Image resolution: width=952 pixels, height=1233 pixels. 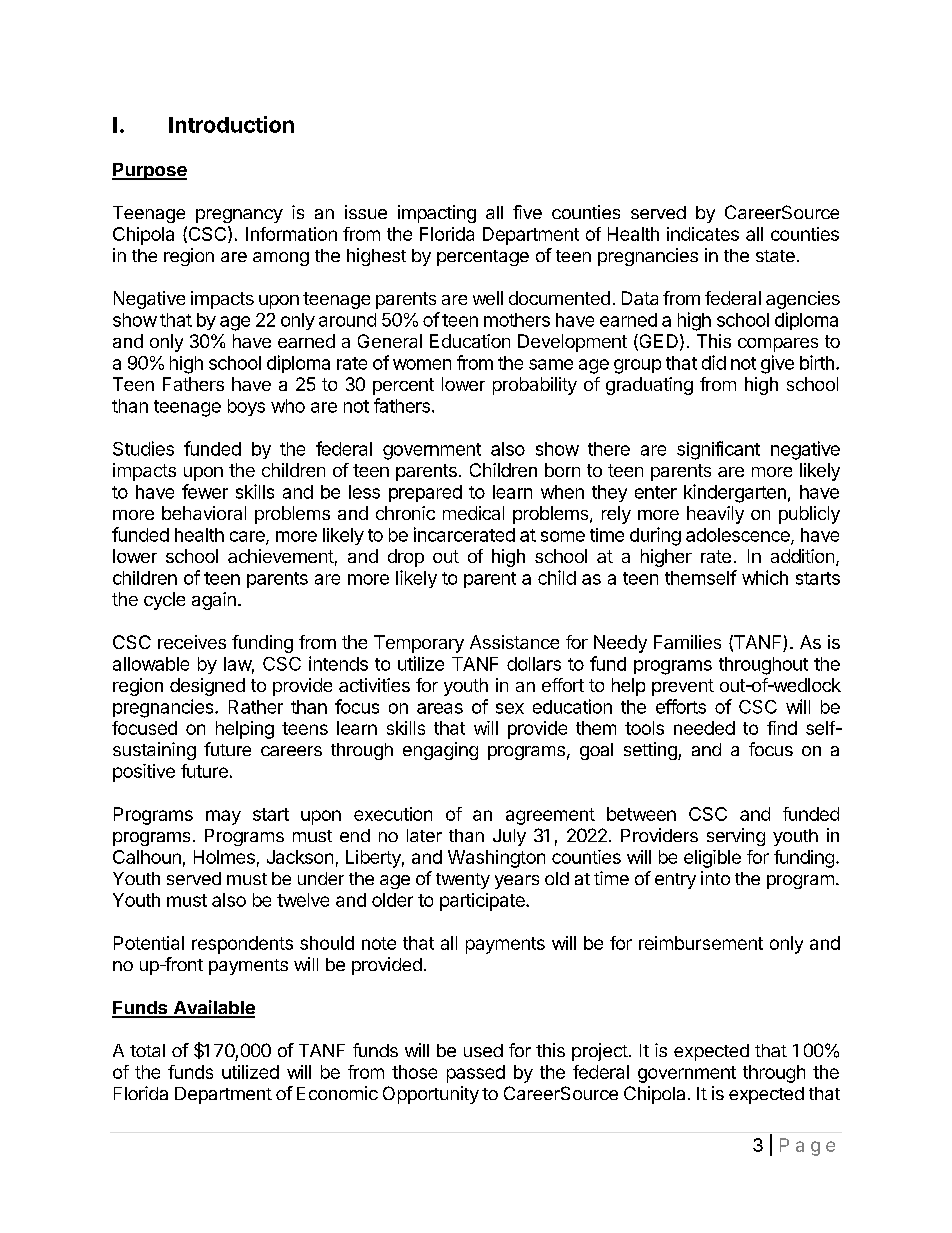 I want to click on total, so click(x=147, y=1050).
